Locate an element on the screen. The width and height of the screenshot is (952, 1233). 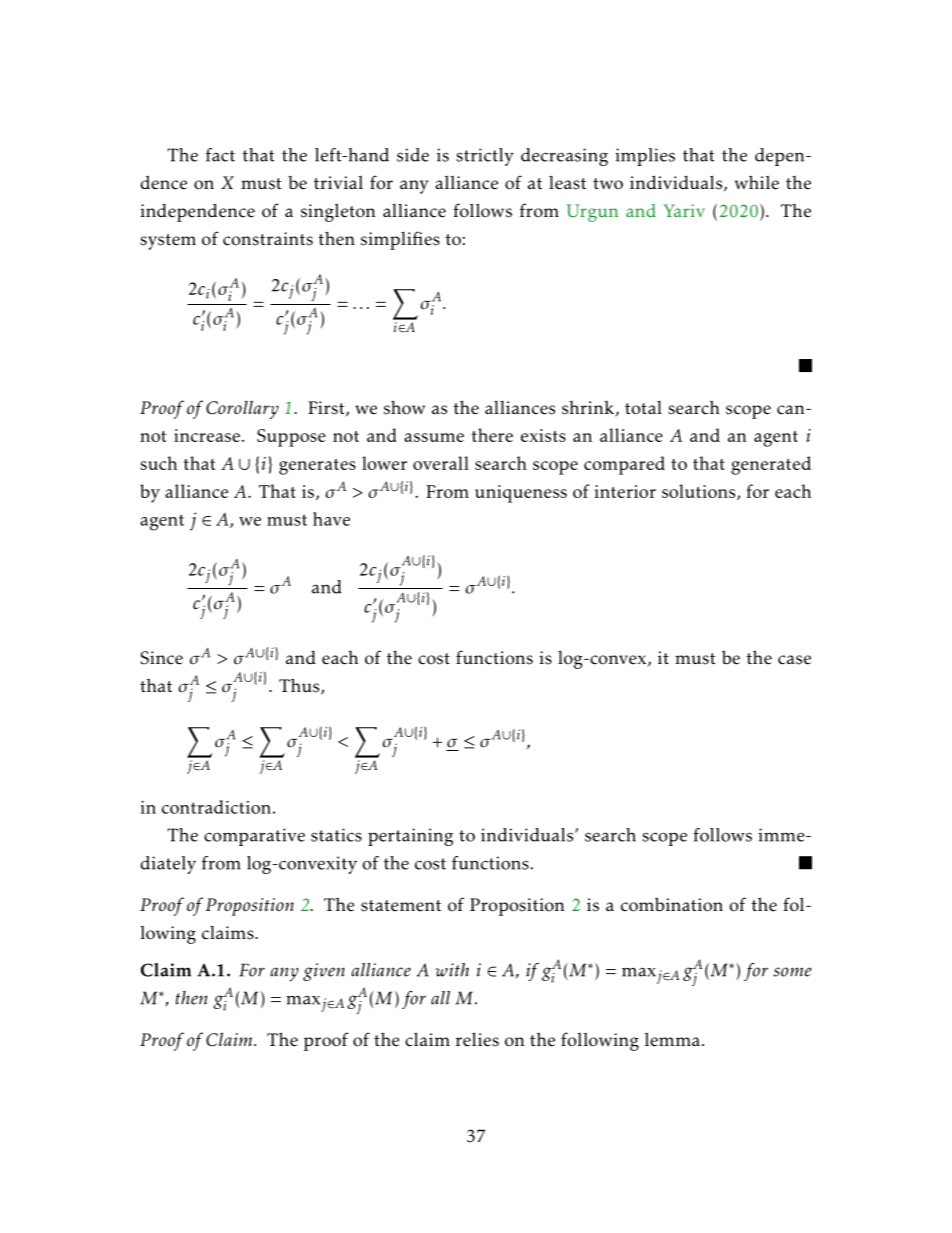
given is located at coordinates (324, 972).
